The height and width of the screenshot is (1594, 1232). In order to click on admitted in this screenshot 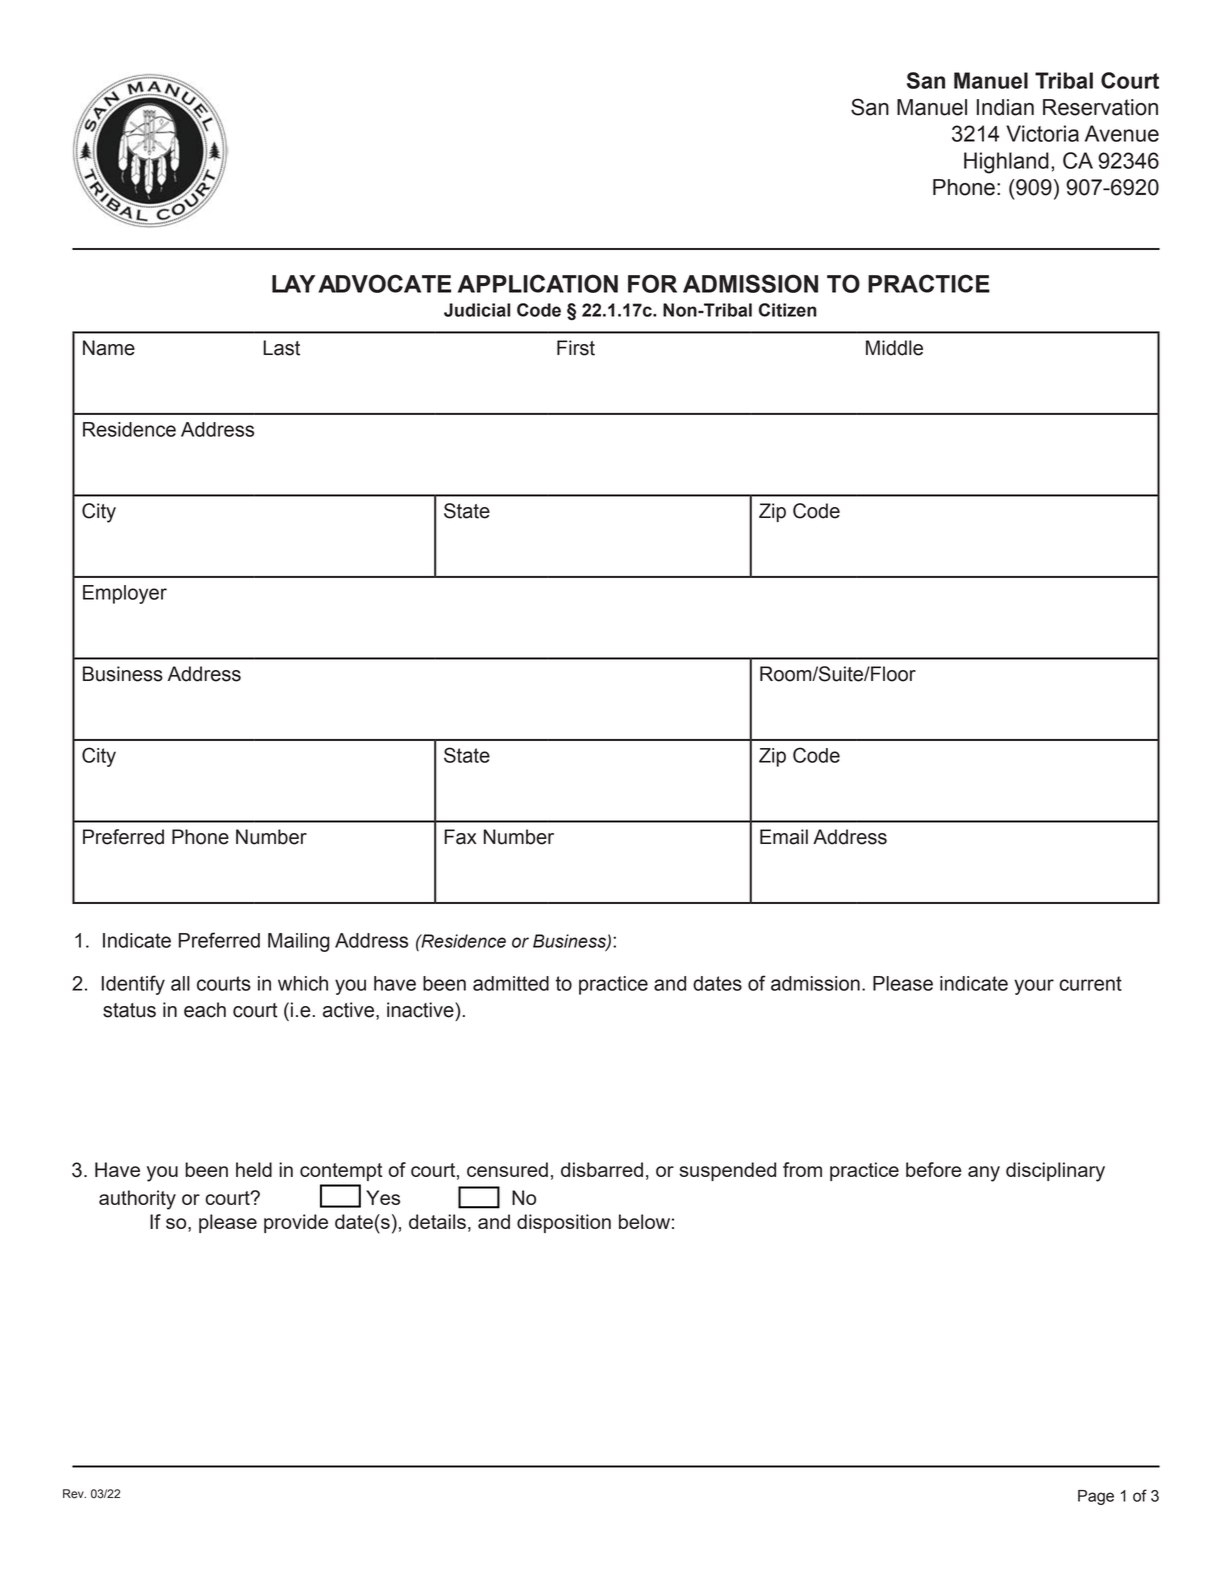, I will do `click(511, 983)`.
